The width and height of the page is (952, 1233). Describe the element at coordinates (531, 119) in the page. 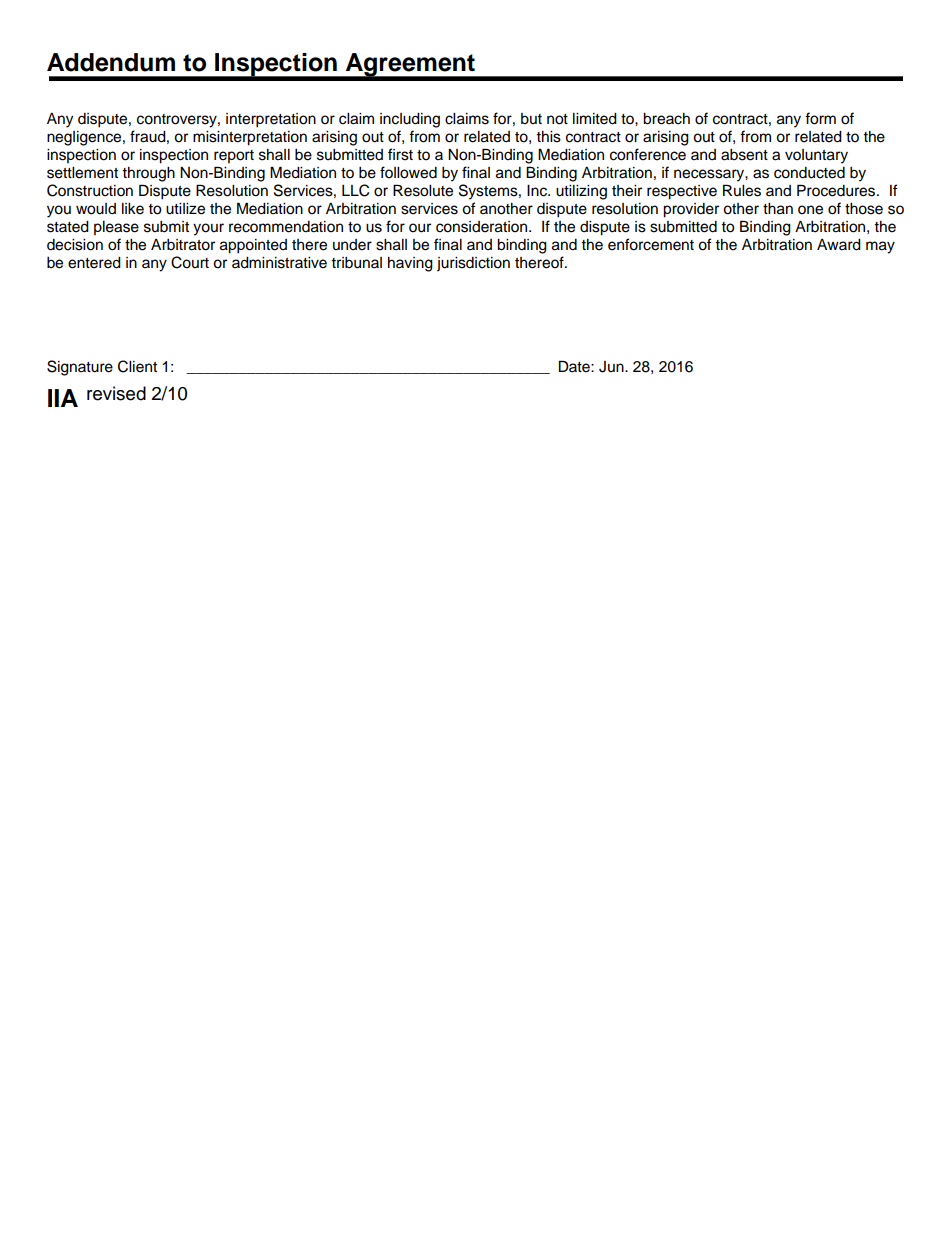

I see `but` at that location.
